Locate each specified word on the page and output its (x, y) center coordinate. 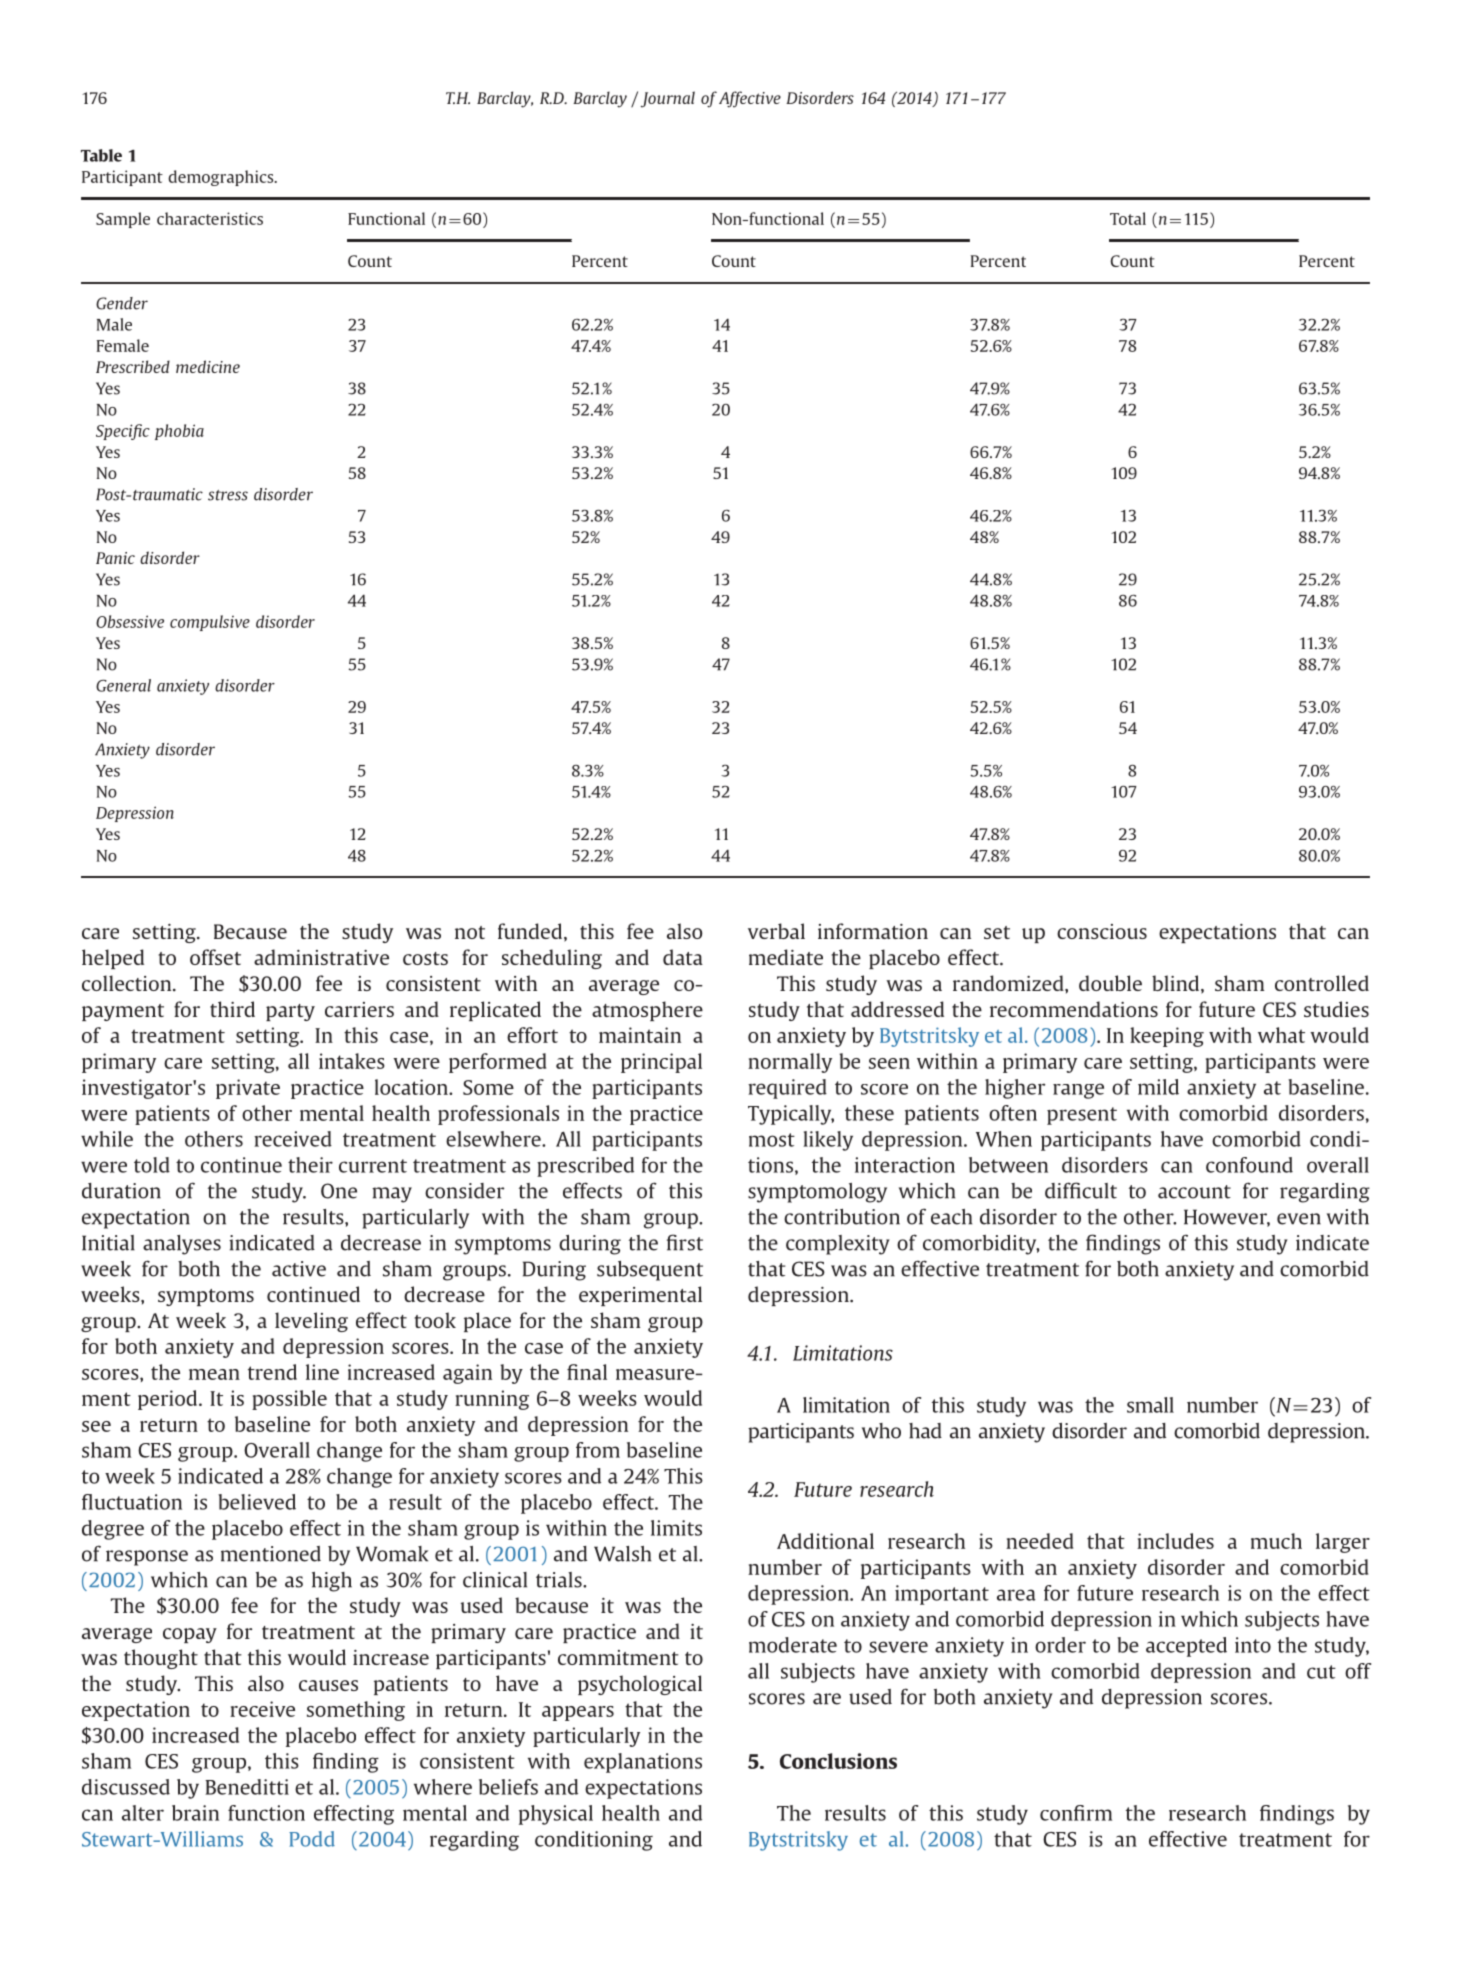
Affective (750, 99)
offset (215, 957)
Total (1128, 218)
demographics (222, 178)
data (683, 957)
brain (195, 1813)
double (1110, 983)
